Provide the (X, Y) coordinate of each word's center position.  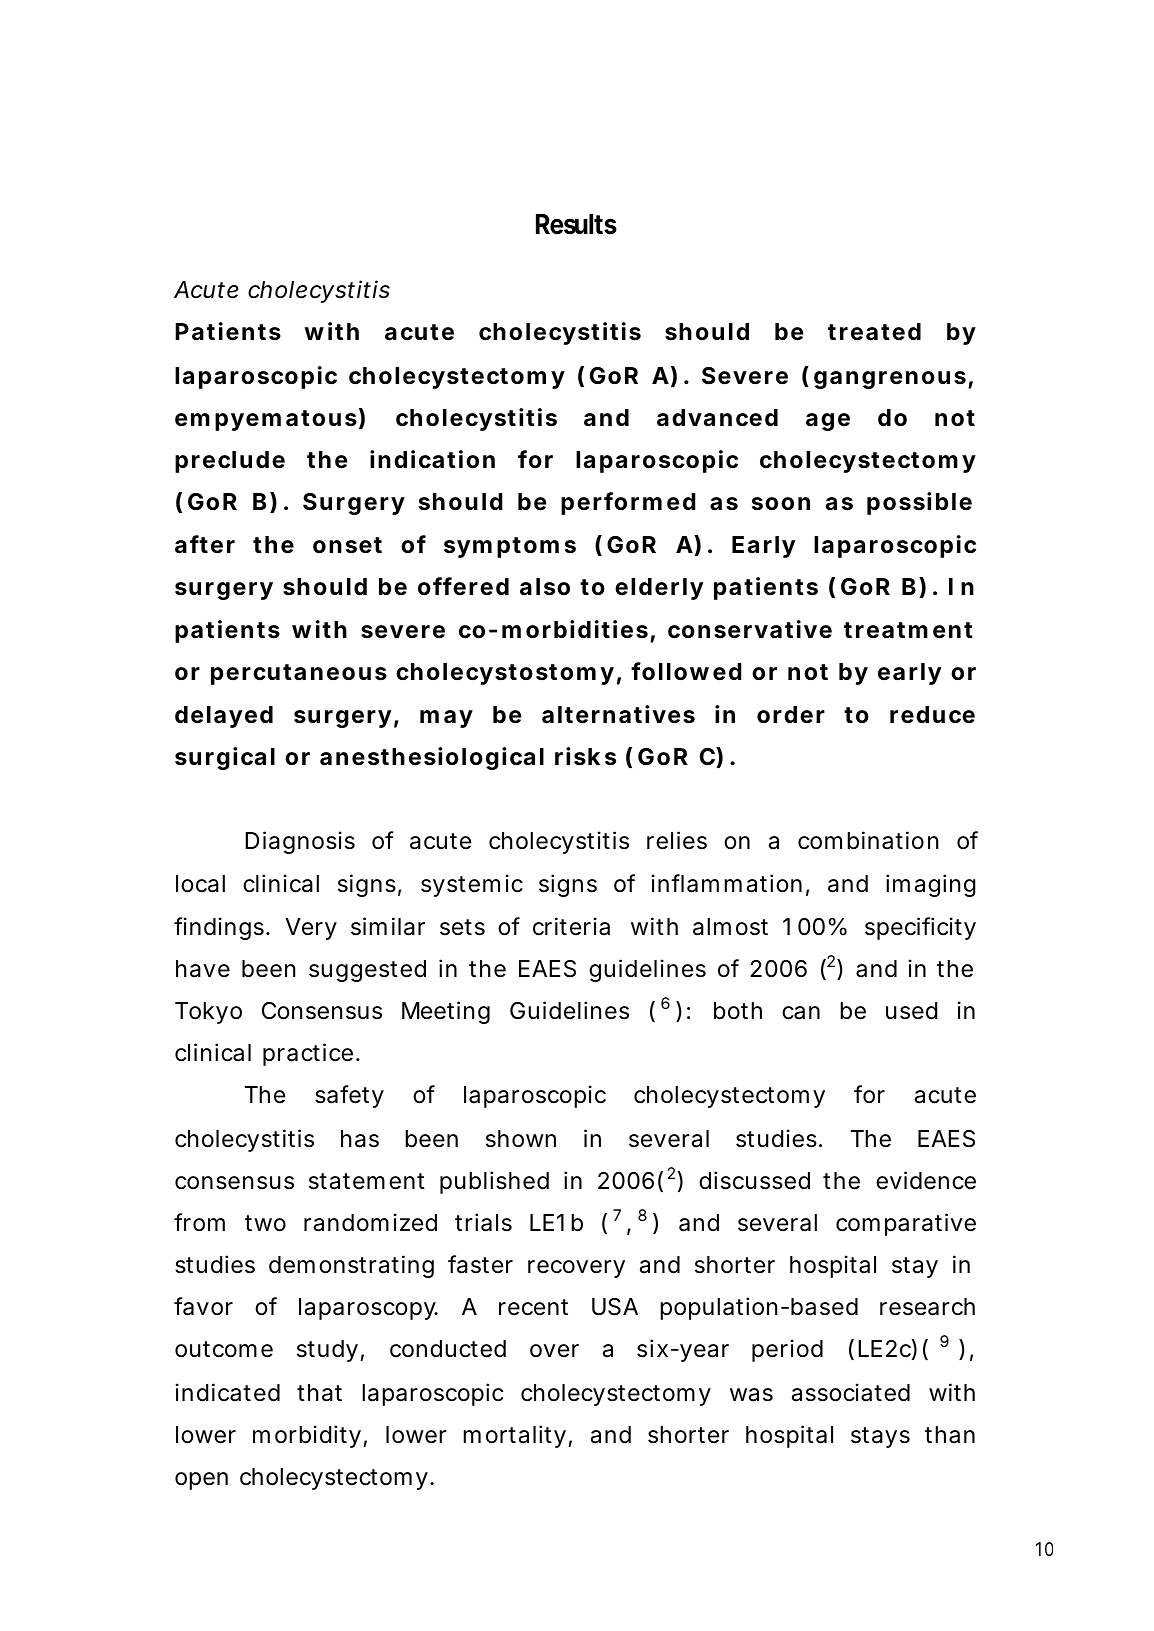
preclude (230, 462)
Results (576, 224)
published (494, 1182)
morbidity (307, 1436)
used (911, 1011)
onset (347, 545)
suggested (367, 971)
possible (919, 503)
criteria (571, 926)
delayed (224, 717)
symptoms (510, 547)
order (791, 715)
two (265, 1223)
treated (874, 332)
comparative (906, 1224)
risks (585, 756)
